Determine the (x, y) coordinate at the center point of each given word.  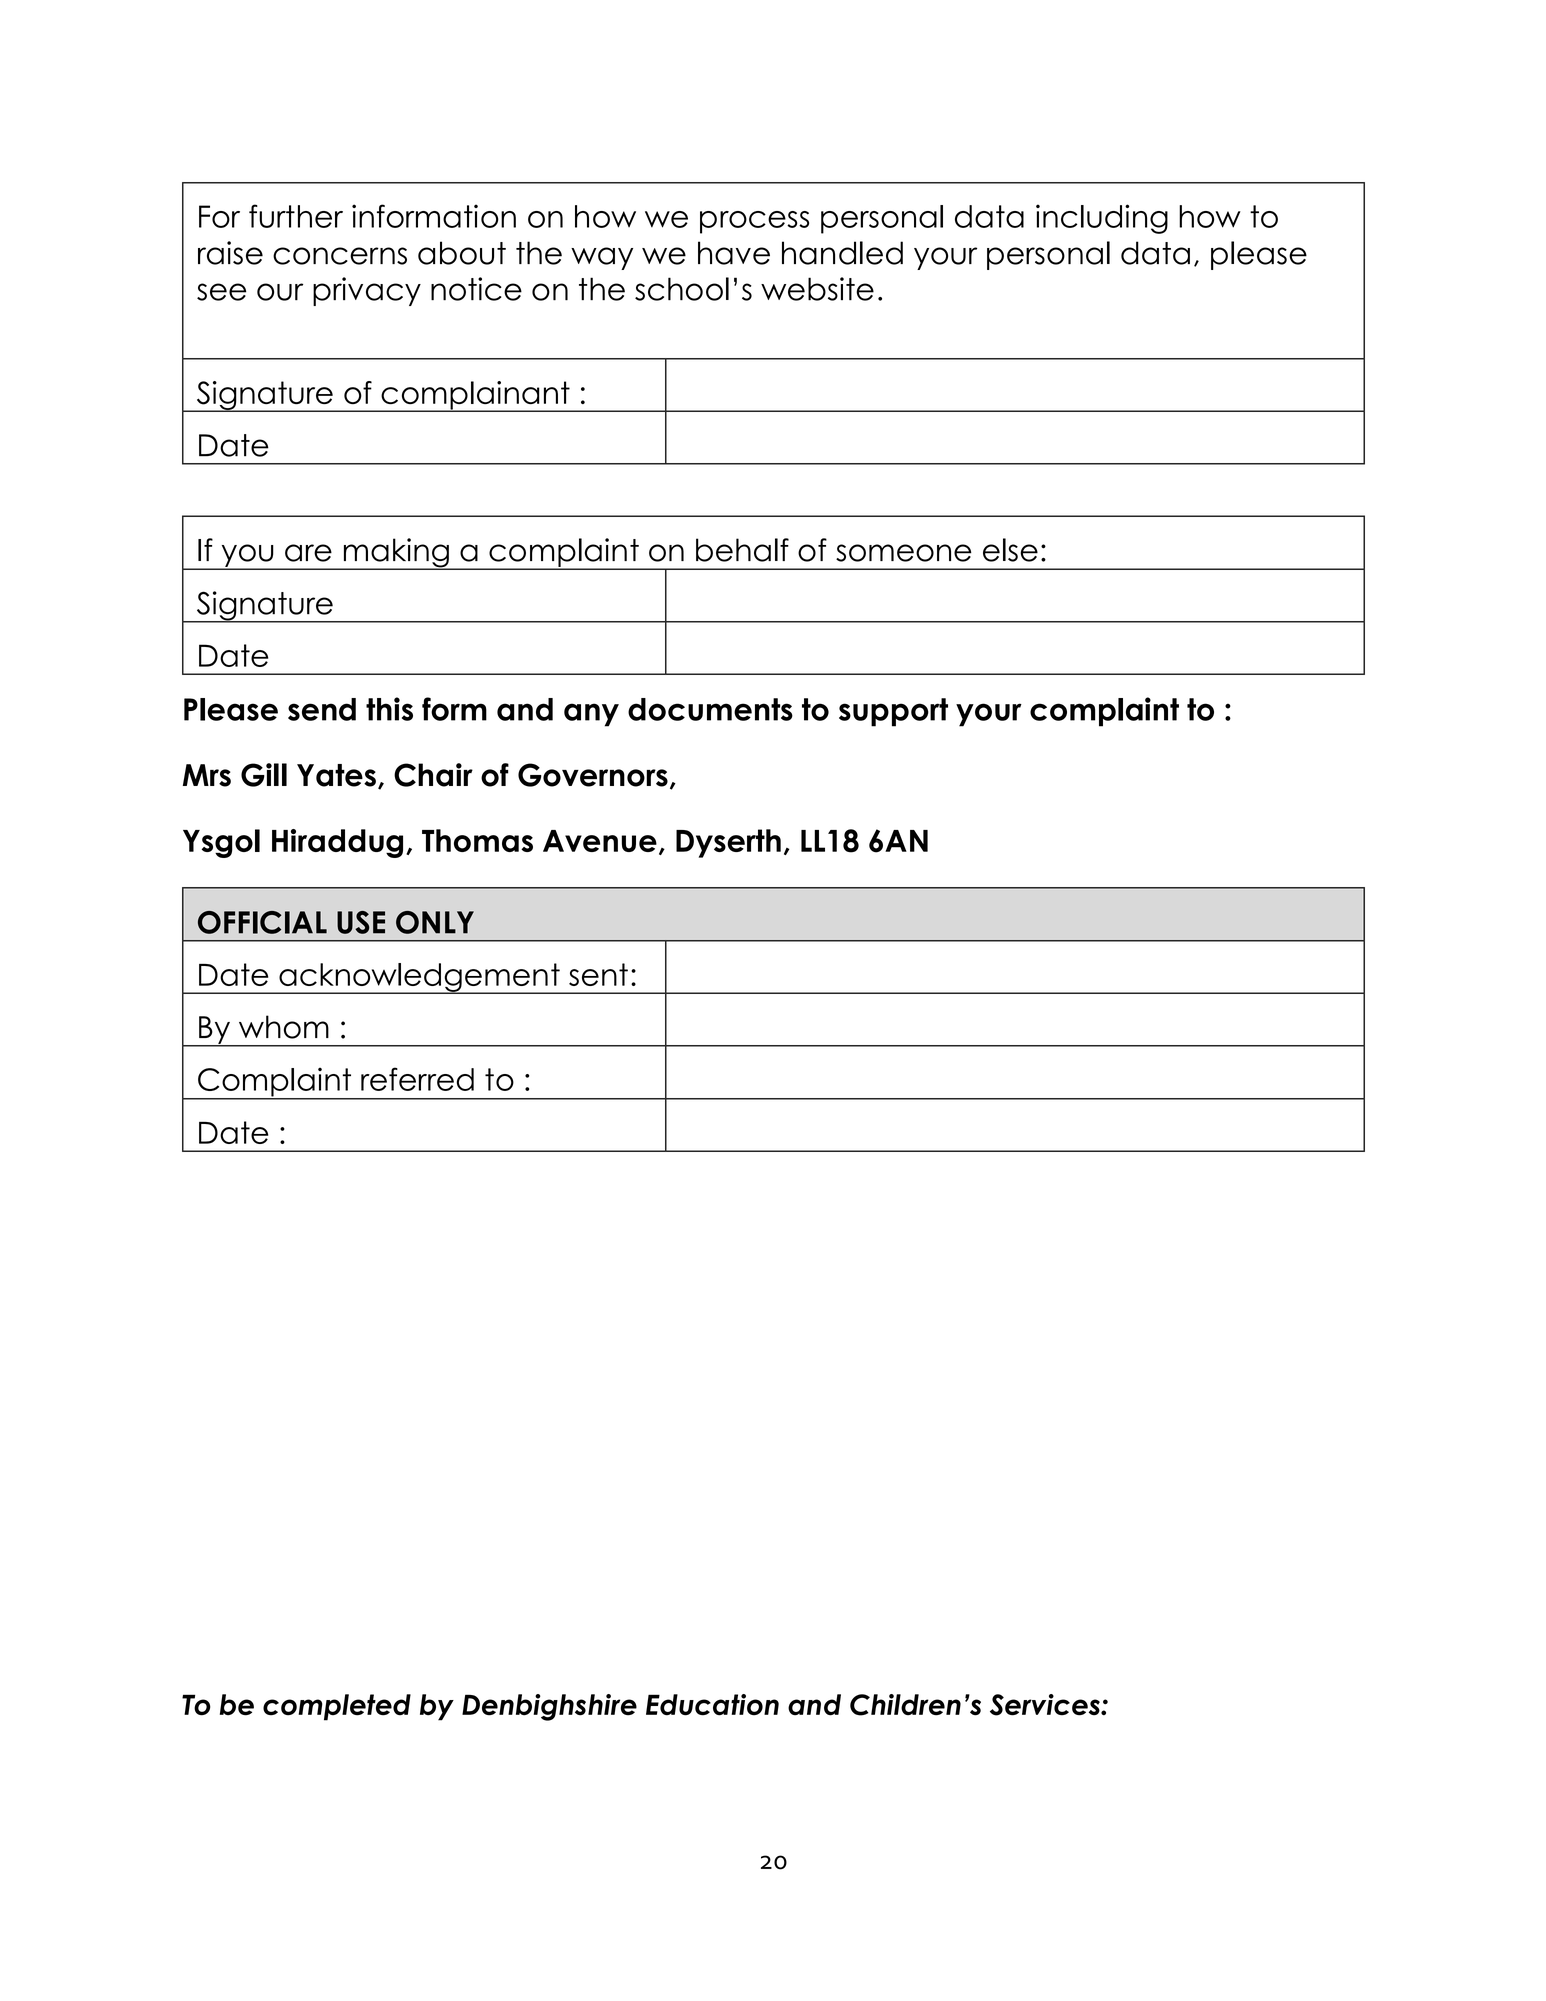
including (1102, 219)
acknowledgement (419, 978)
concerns (340, 256)
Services (1046, 1705)
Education (712, 1705)
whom (284, 1027)
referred (417, 1079)
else (1010, 550)
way (602, 258)
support (893, 712)
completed (337, 1707)
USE (361, 922)
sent (598, 974)
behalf (742, 550)
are (308, 553)
